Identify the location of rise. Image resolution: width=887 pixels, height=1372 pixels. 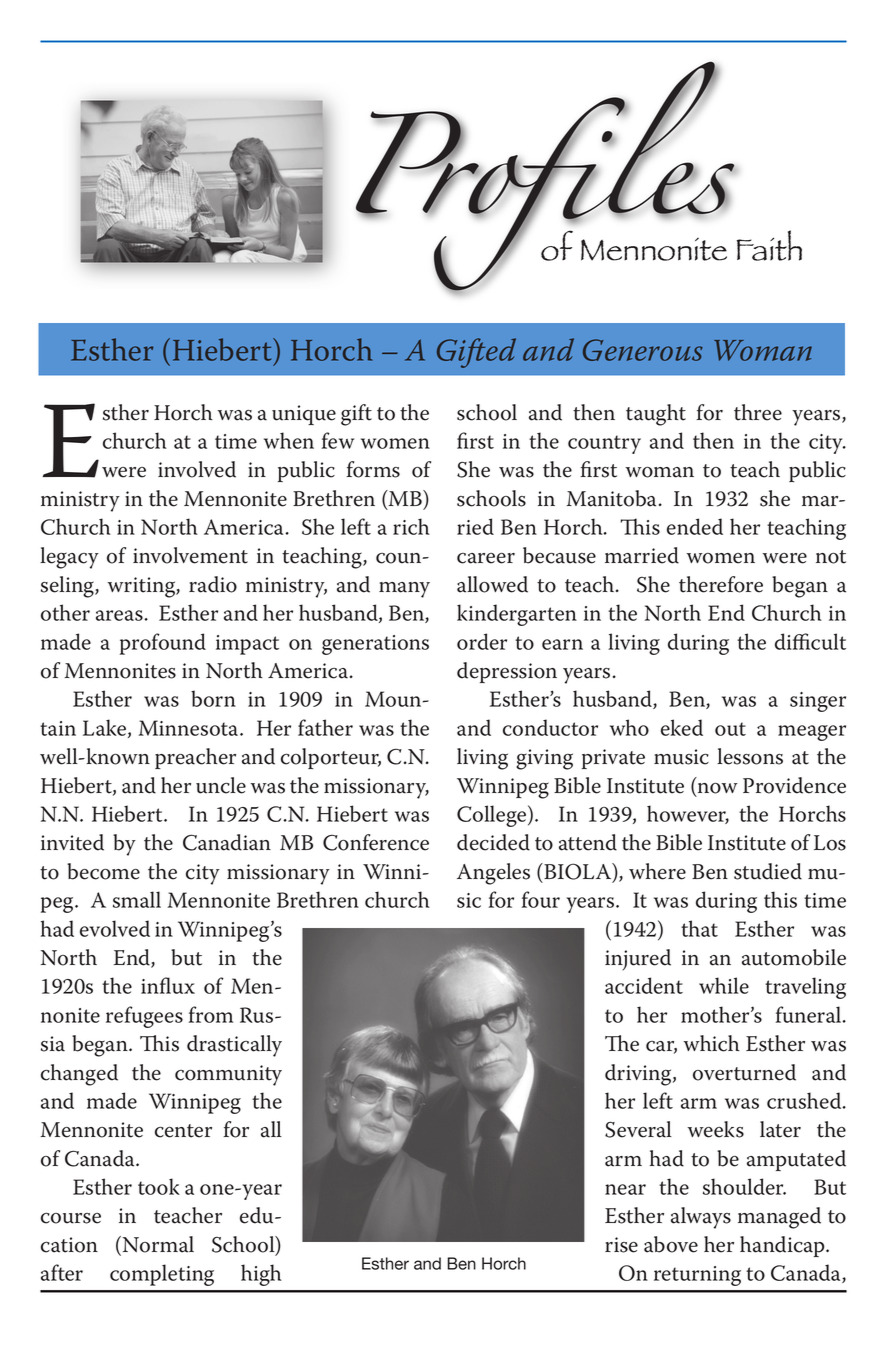
(621, 1245).
